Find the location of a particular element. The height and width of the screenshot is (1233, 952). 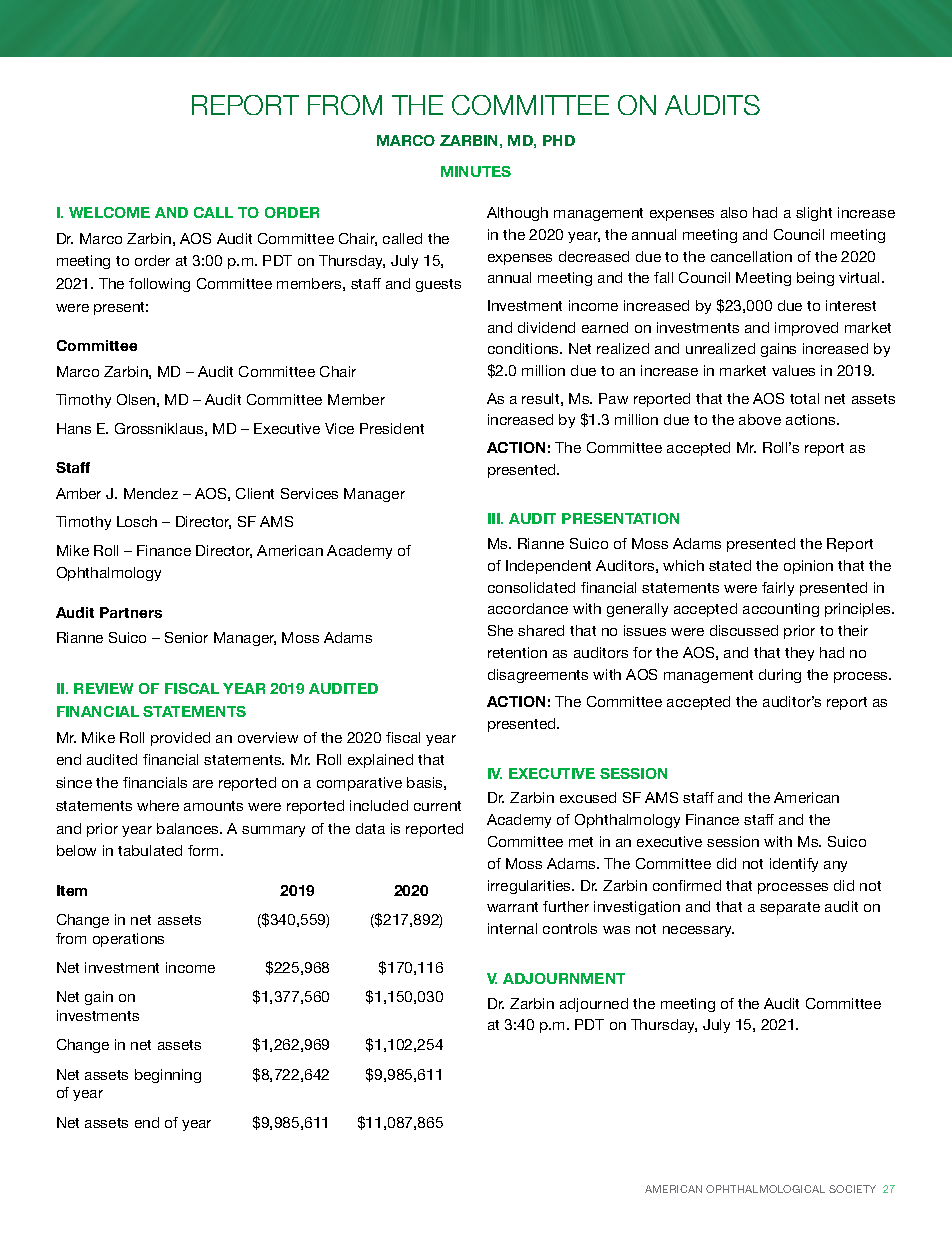

stated is located at coordinates (730, 565).
